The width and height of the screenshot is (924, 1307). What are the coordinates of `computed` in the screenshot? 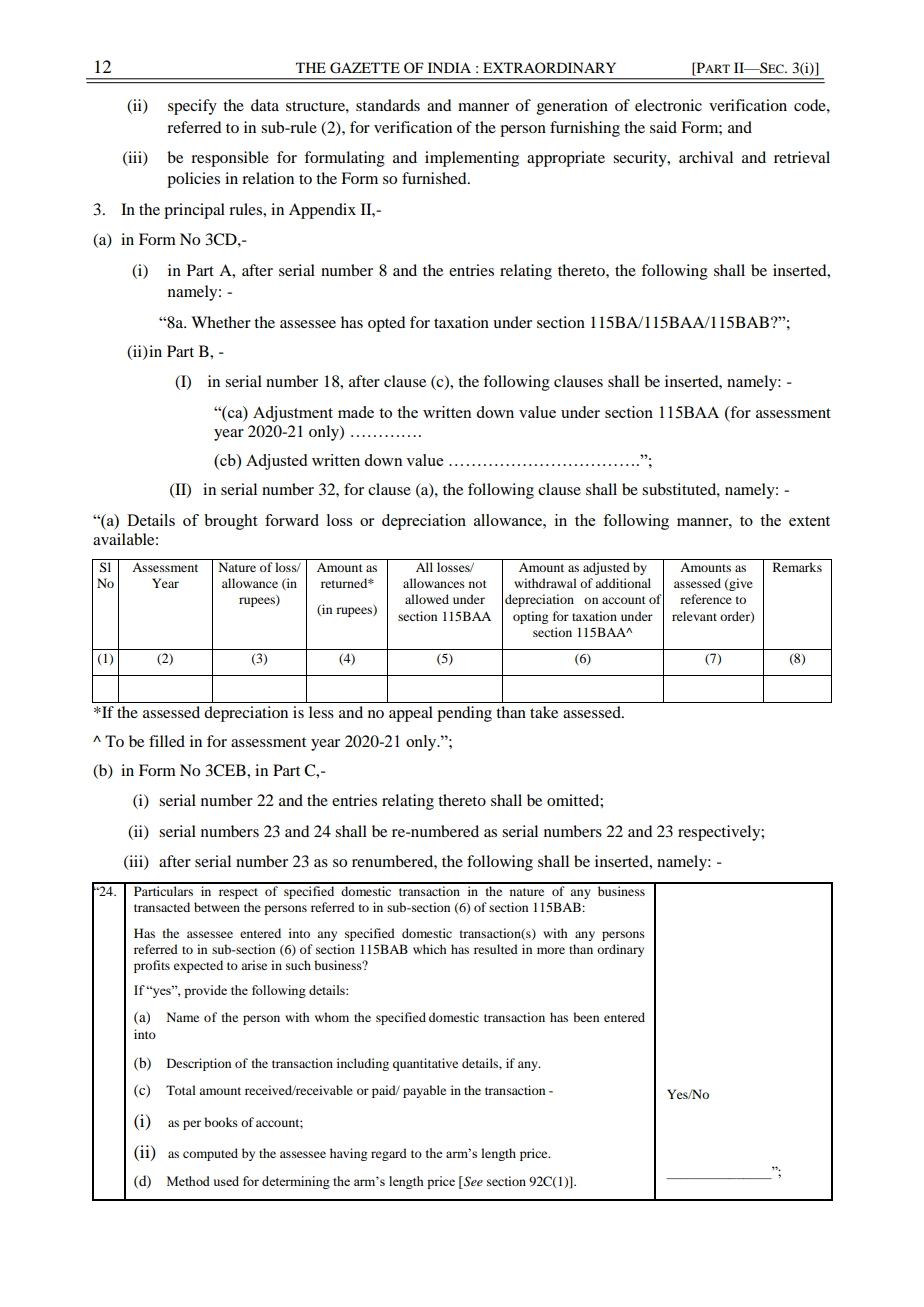 It's located at (210, 1154).
